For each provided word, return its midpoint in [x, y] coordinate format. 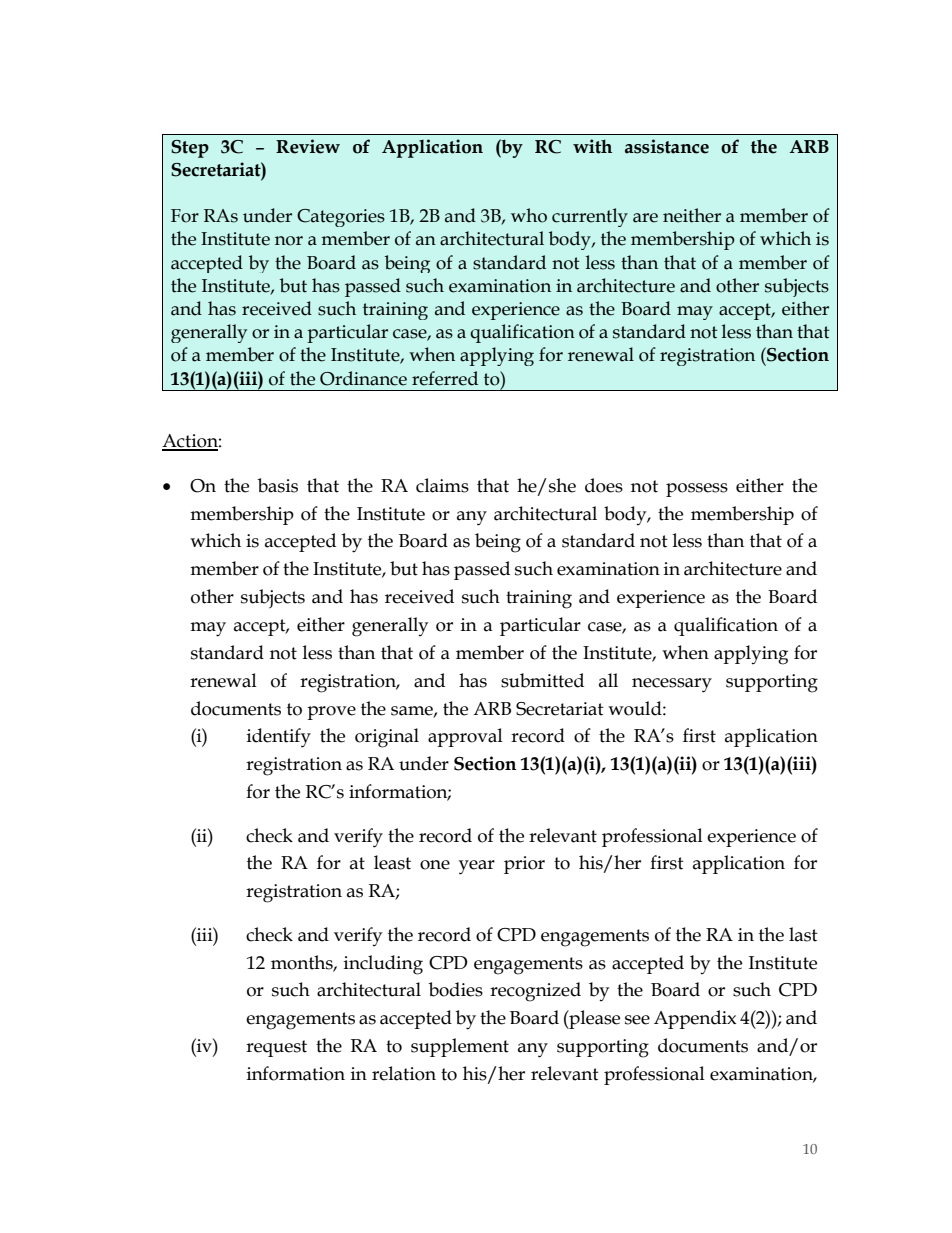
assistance [667, 146]
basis [278, 485]
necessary [672, 685]
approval [465, 737]
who [529, 215]
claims [442, 485]
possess [697, 490]
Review [308, 146]
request [276, 1048]
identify [279, 738]
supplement [460, 1047]
